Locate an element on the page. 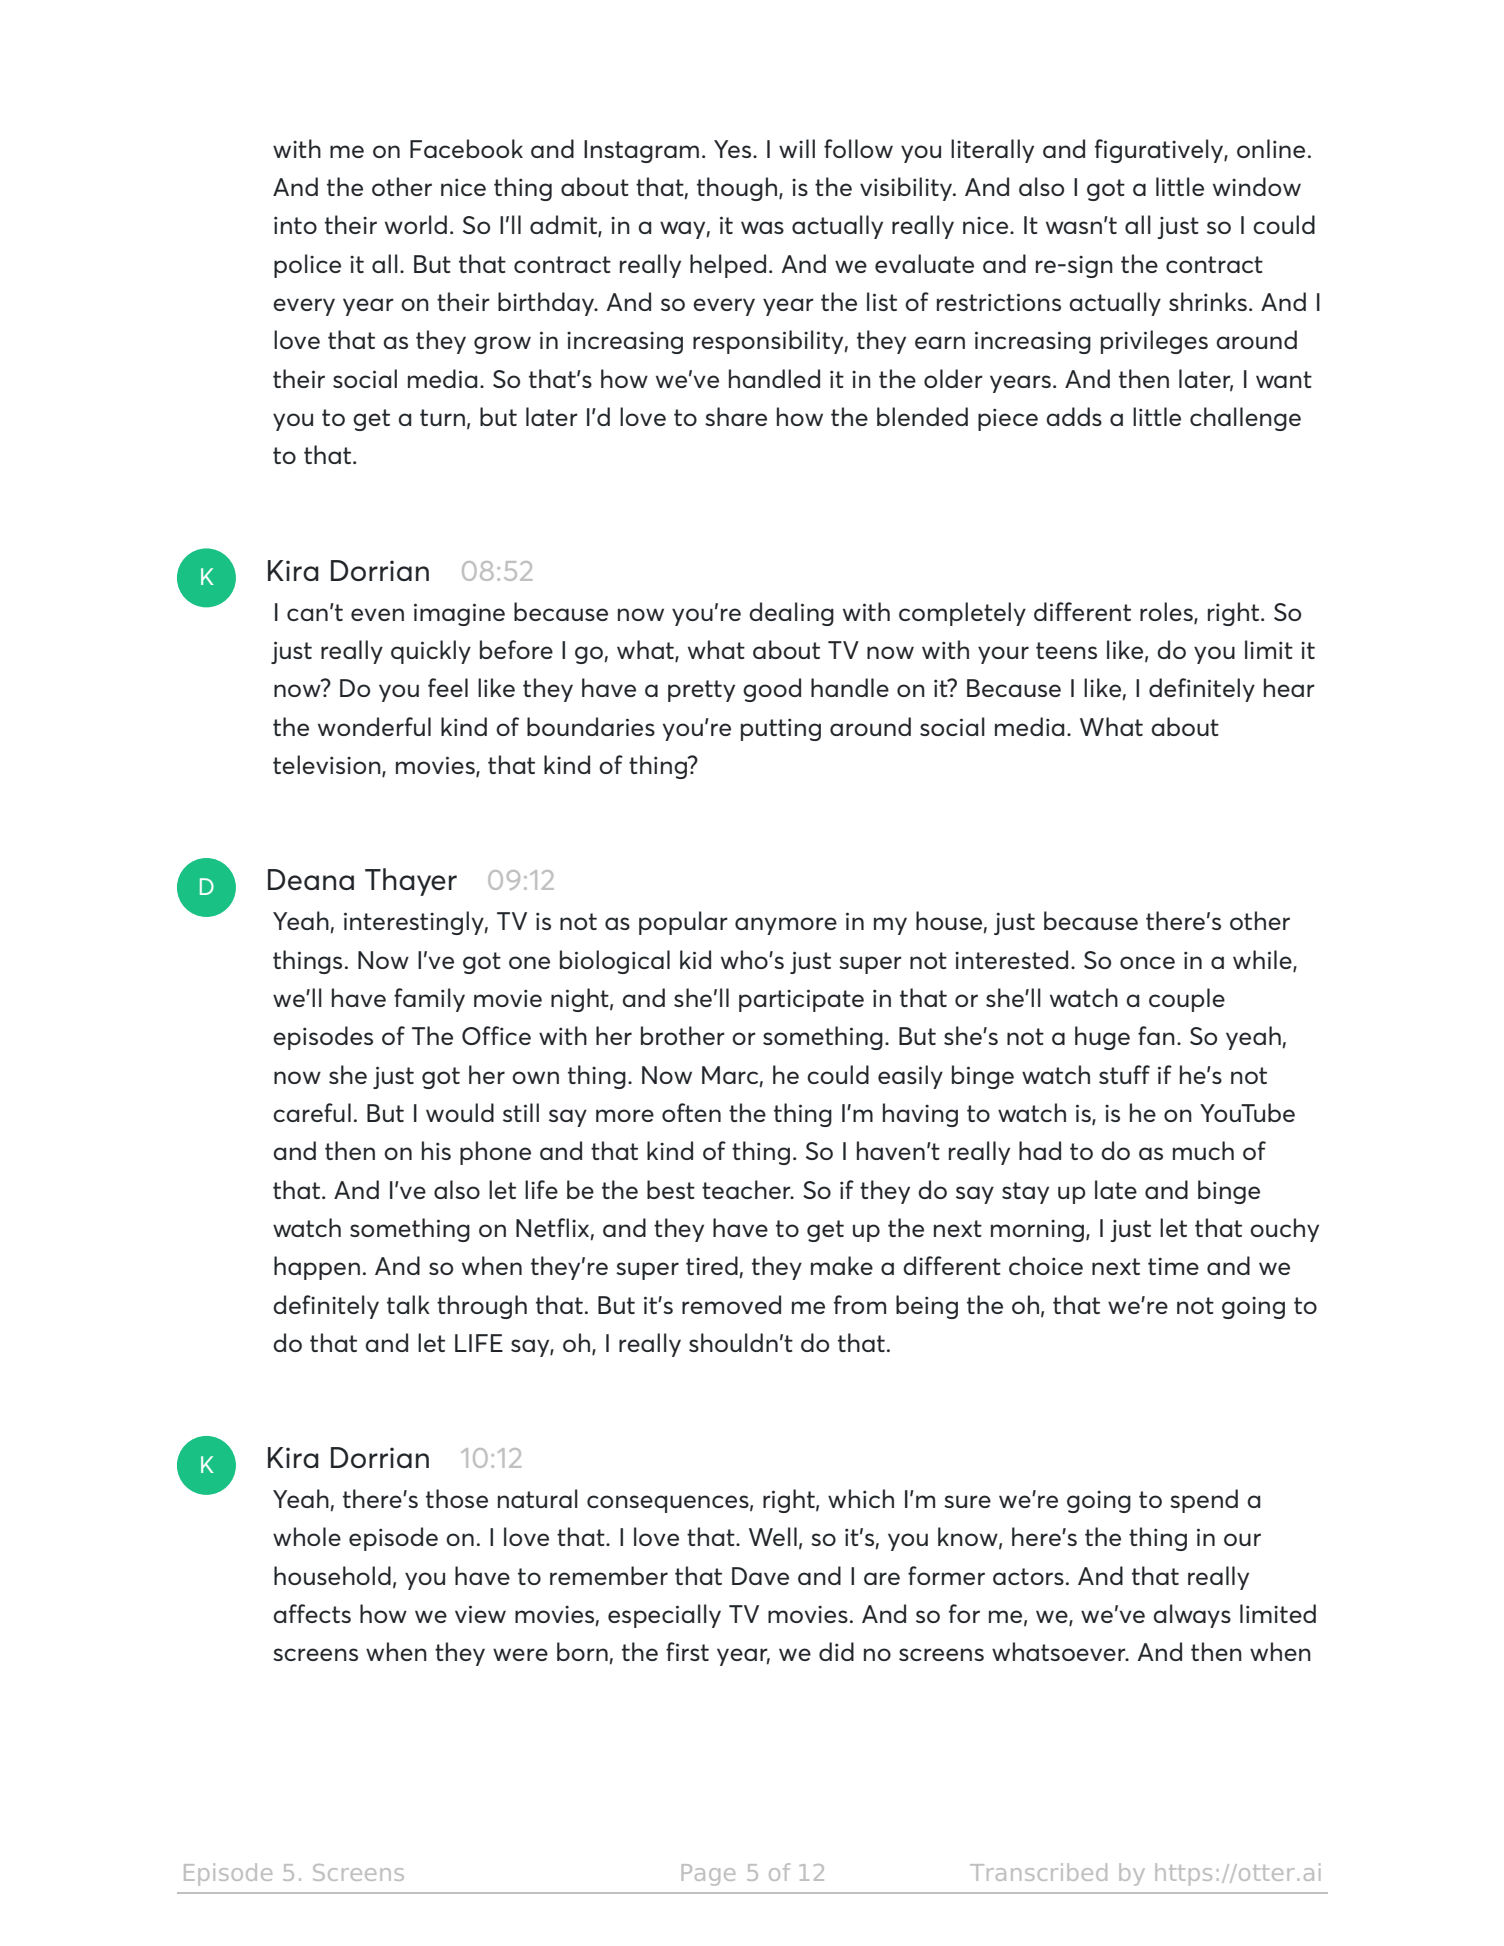 Image resolution: width=1504 pixels, height=1946 pixels. couple is located at coordinates (1187, 1000).
